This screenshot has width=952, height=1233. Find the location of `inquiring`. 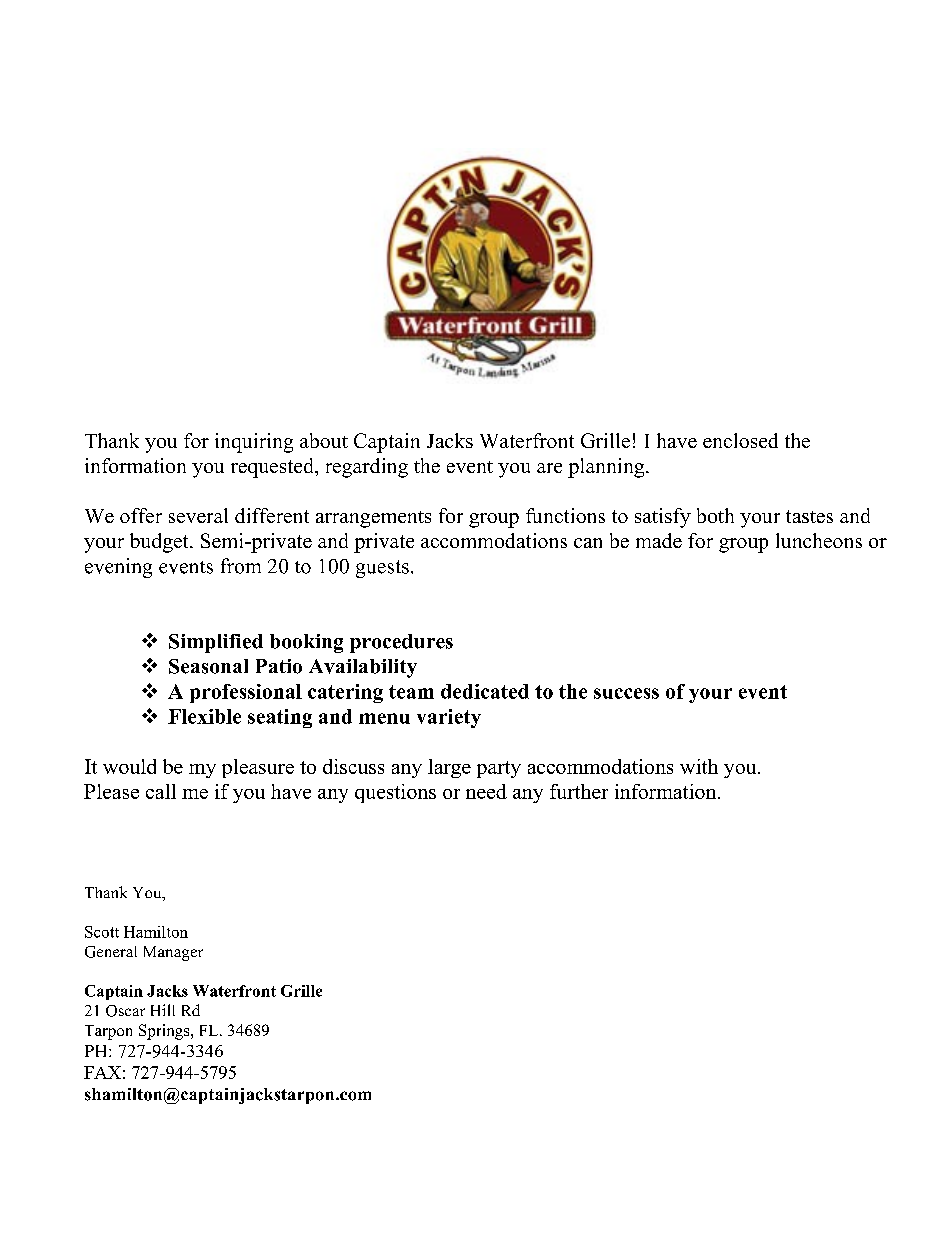

inquiring is located at coordinates (254, 443).
